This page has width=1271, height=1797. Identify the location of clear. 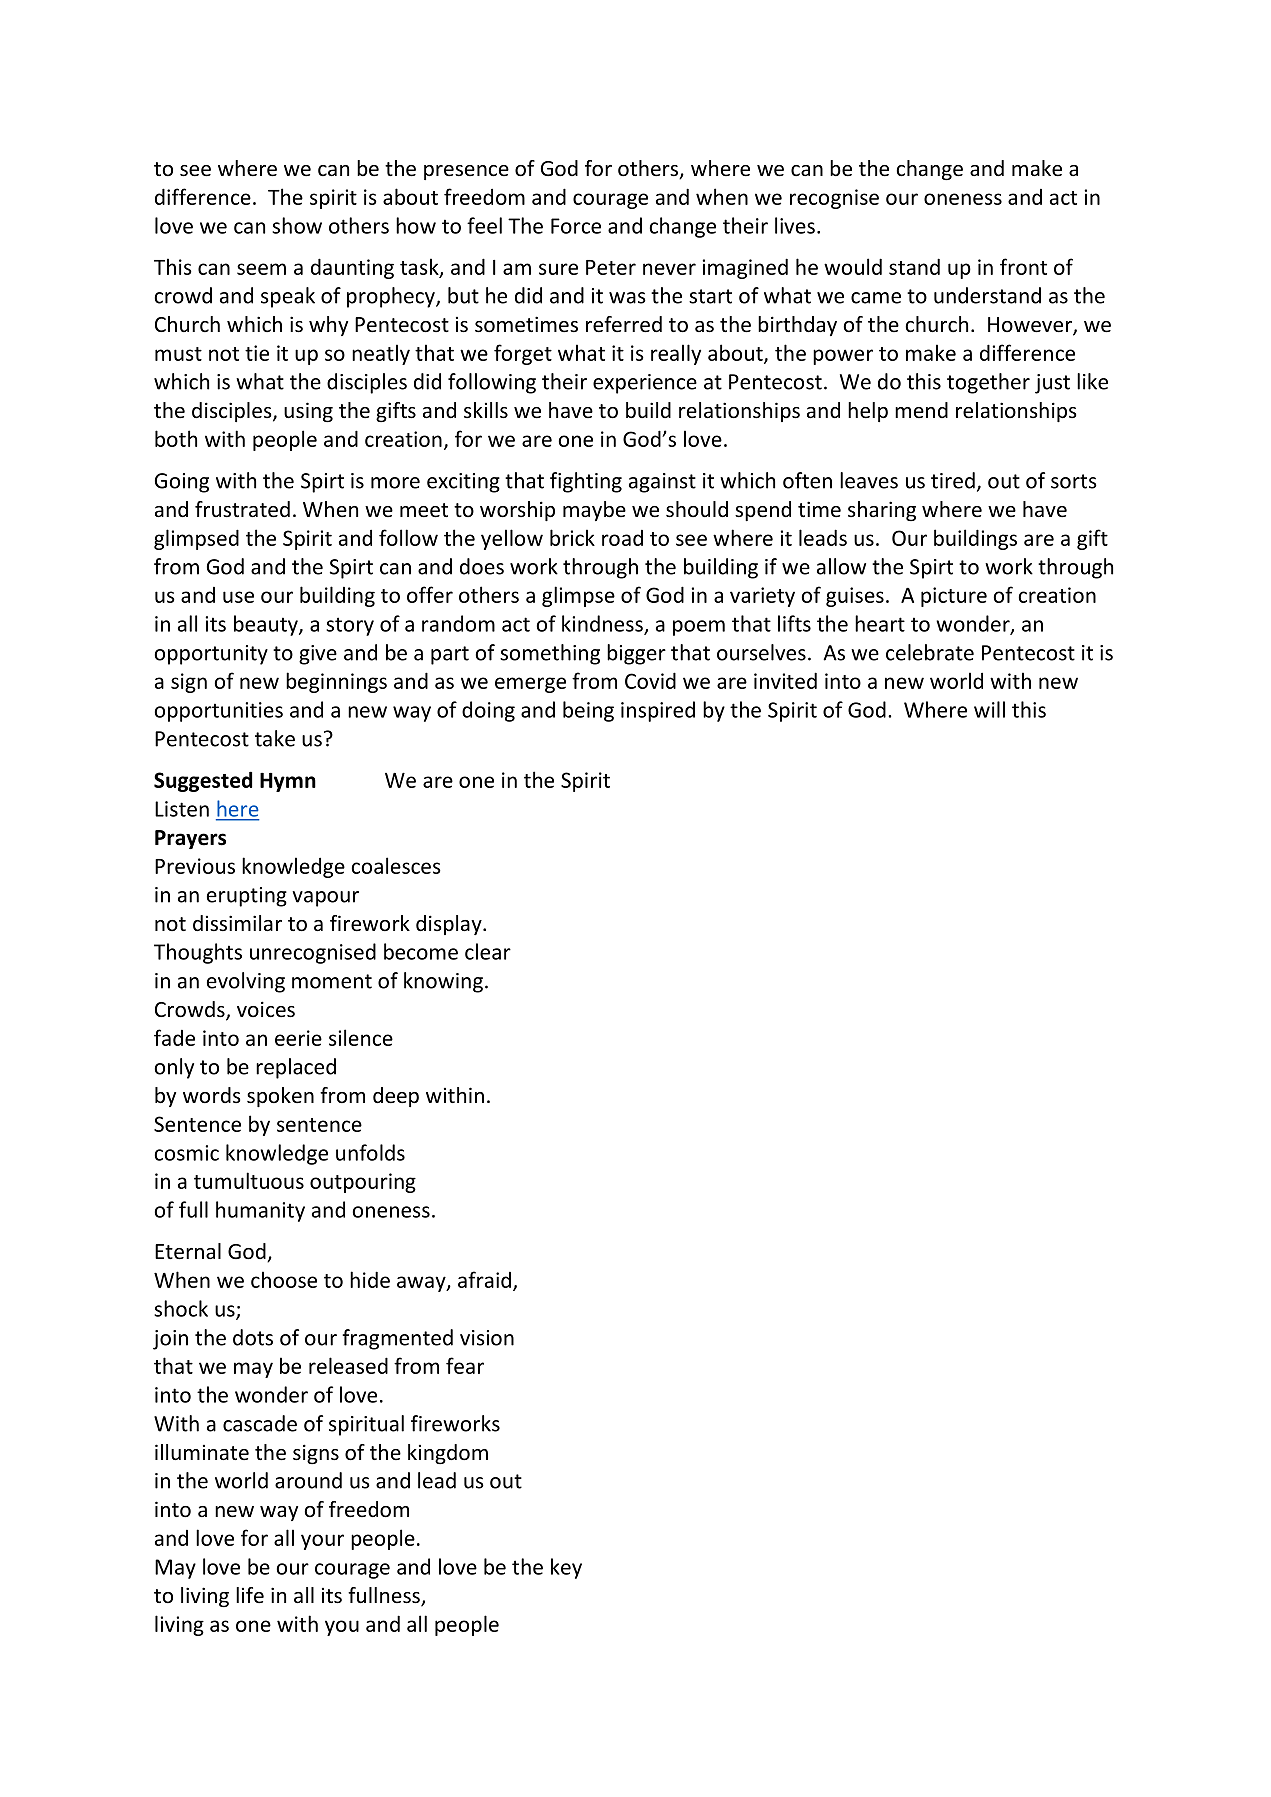
(488, 951).
